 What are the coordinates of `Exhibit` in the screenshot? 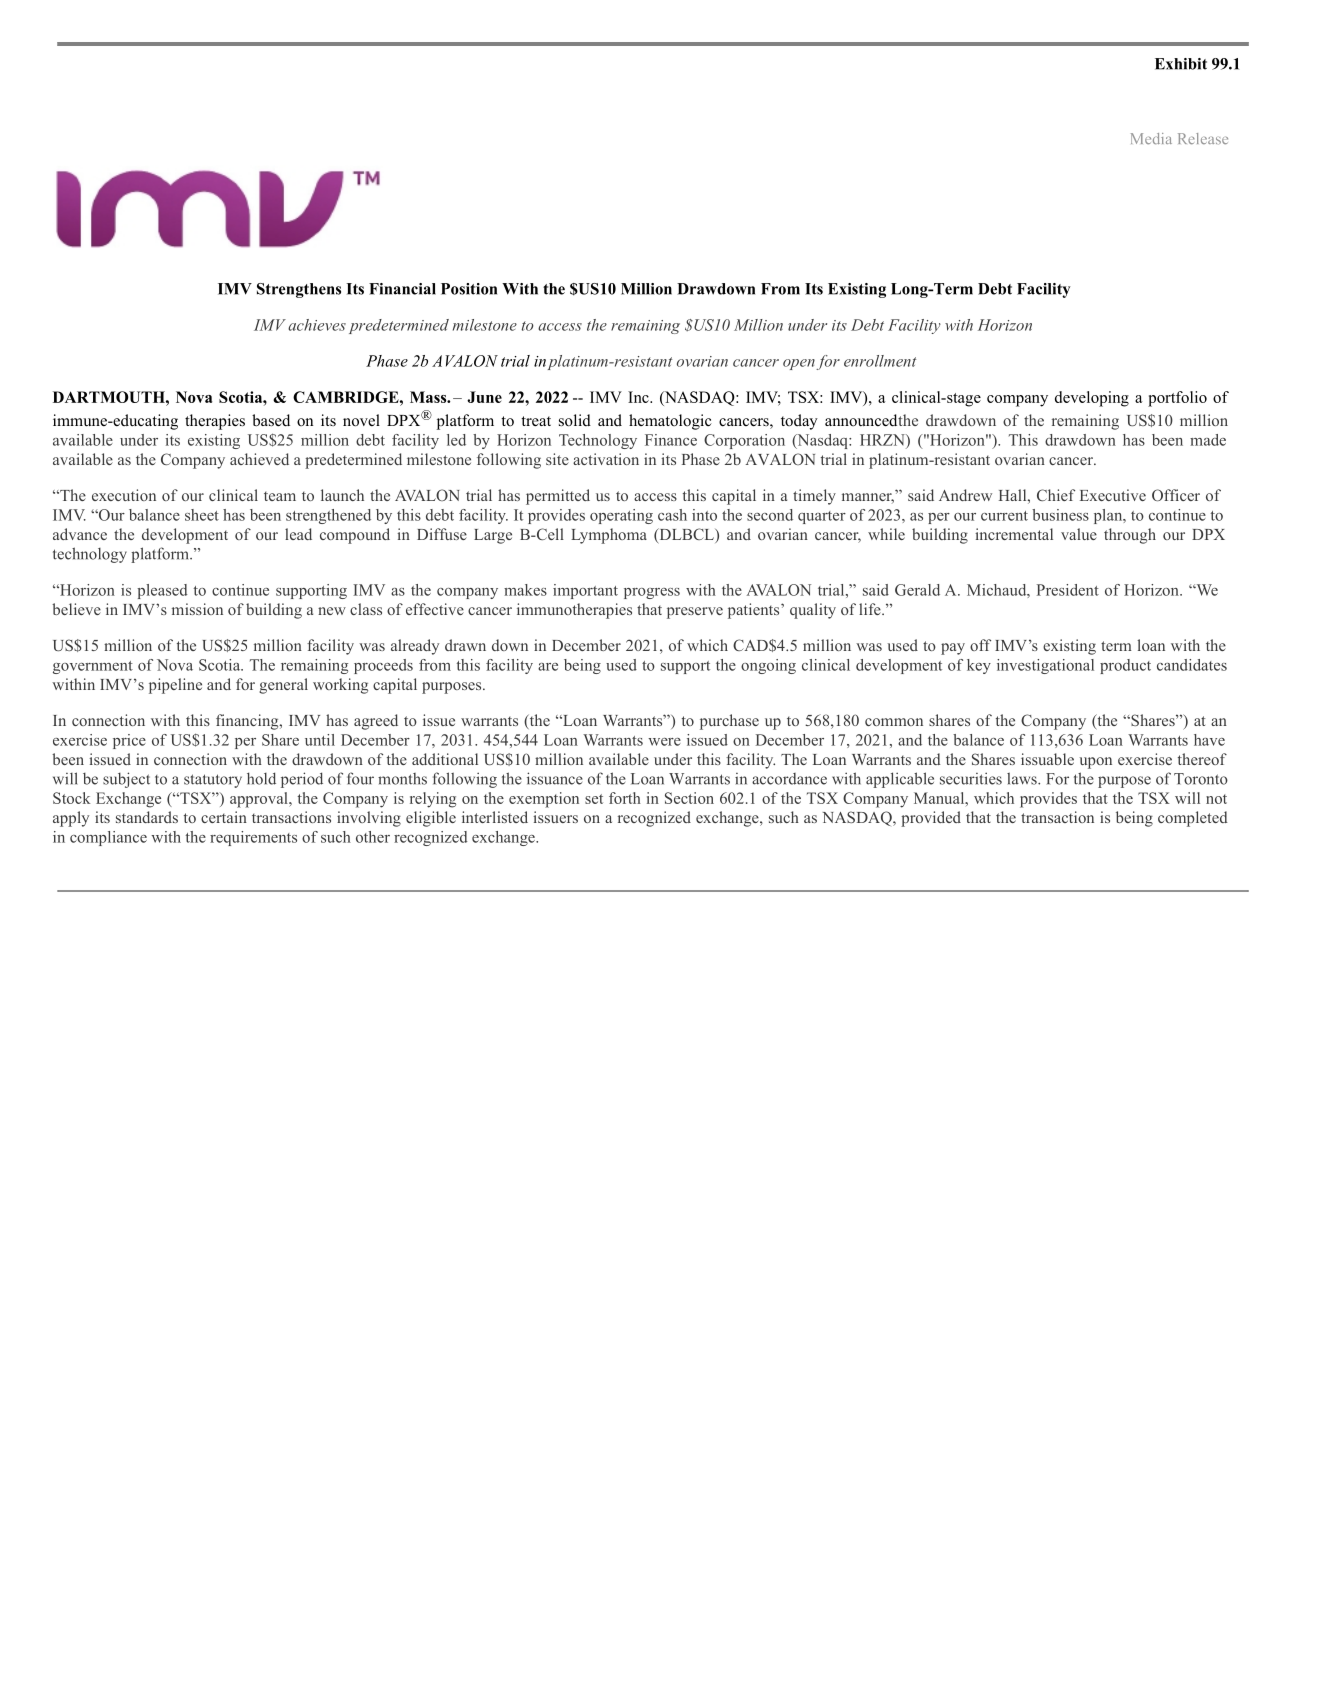 It's located at (1181, 64).
